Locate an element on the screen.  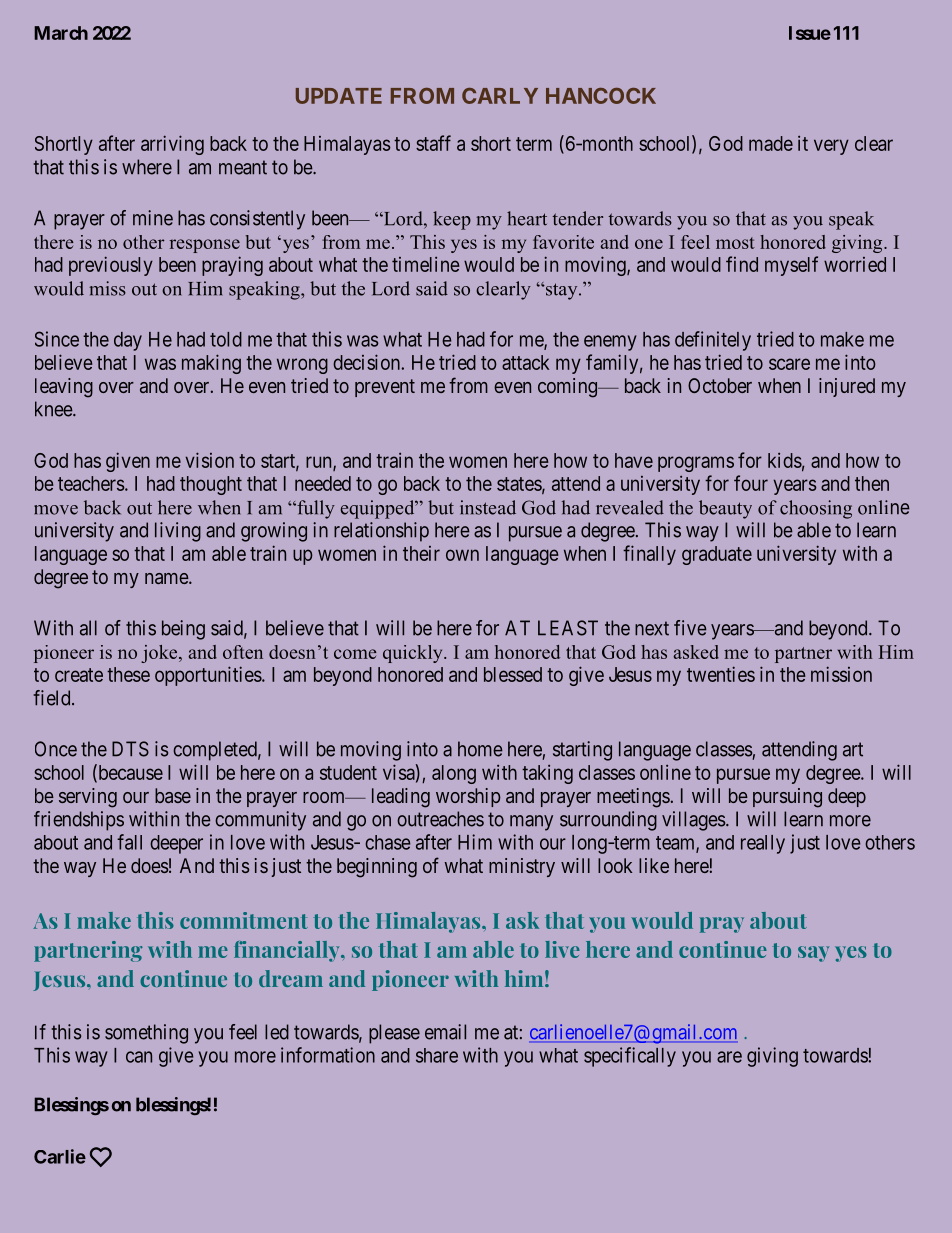
timeline is located at coordinates (426, 264).
